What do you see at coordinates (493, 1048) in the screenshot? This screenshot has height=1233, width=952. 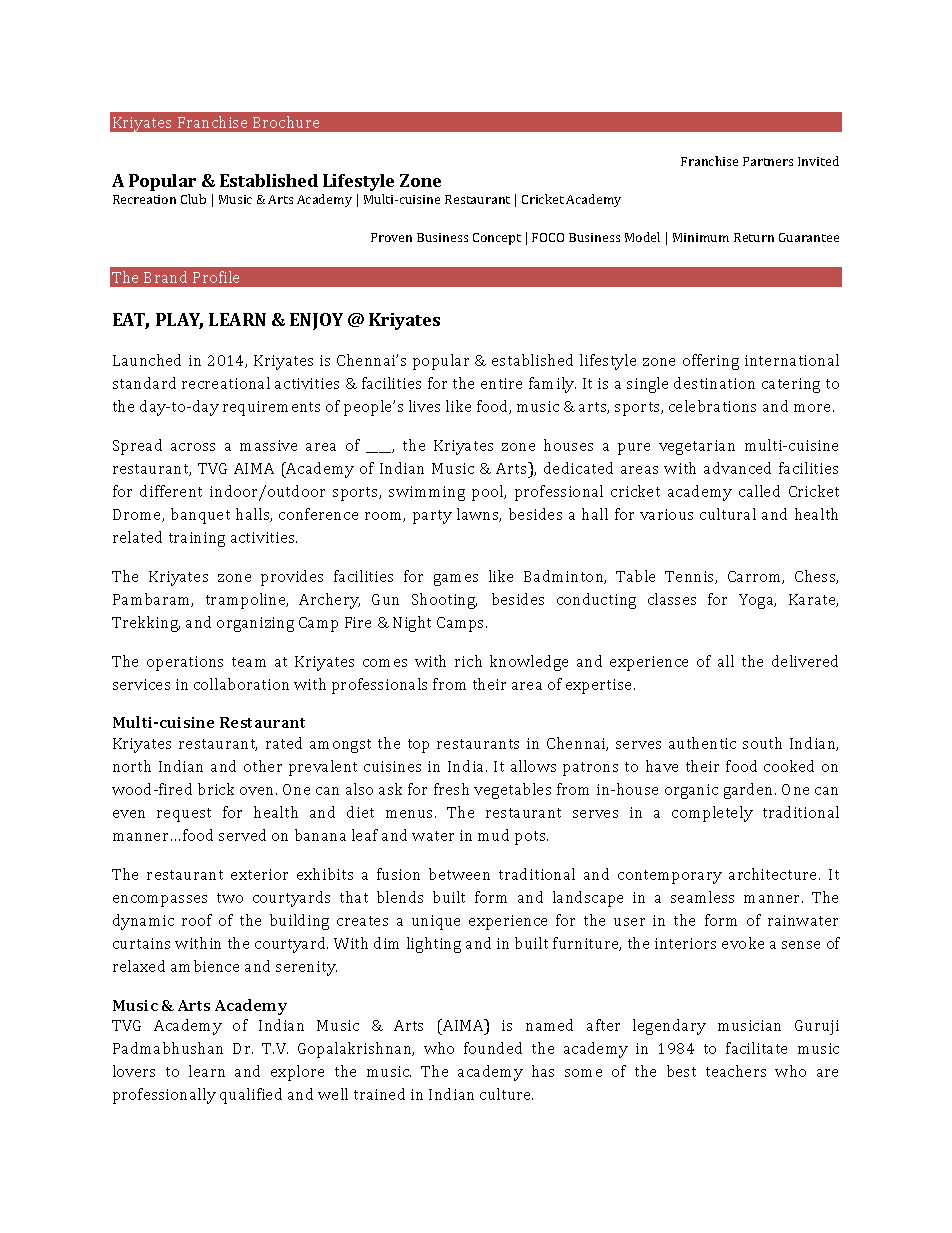 I see `founded` at bounding box center [493, 1048].
